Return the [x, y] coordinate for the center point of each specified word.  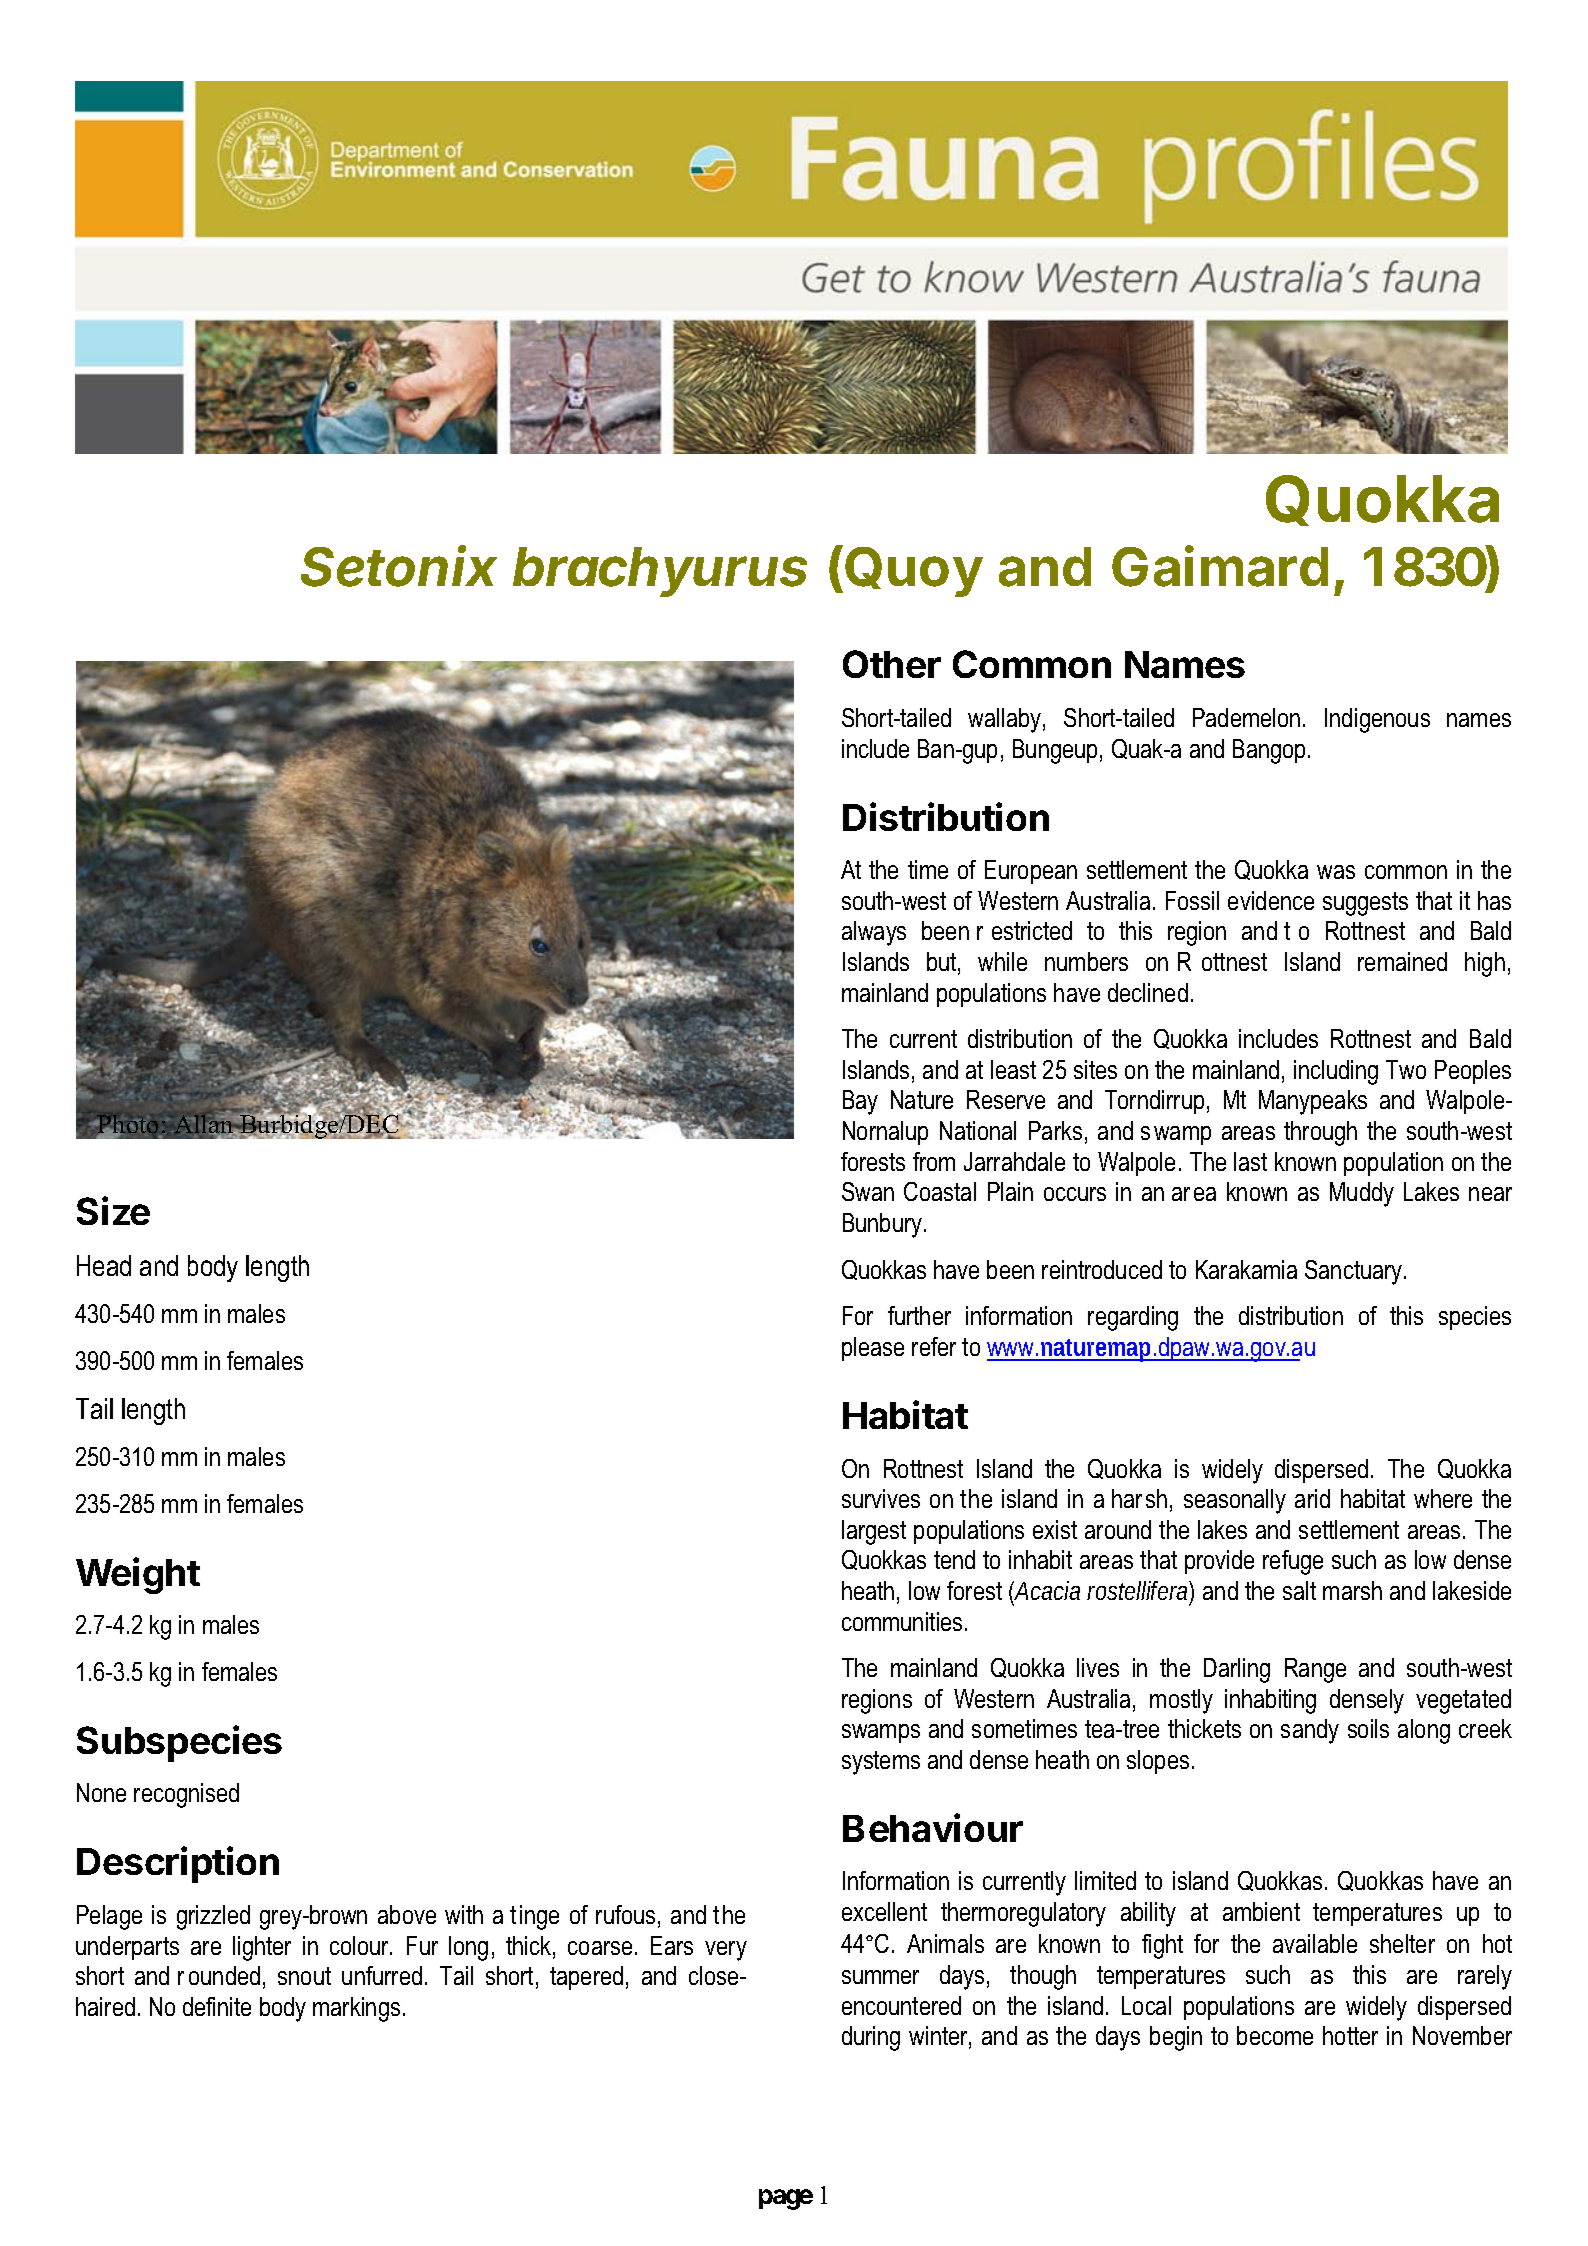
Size [113, 1210]
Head [104, 1265]
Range [1315, 1670]
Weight [138, 1575]
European [1031, 872]
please [873, 1349]
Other [892, 664]
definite [217, 2006]
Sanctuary [1355, 1272]
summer [880, 1977]
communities [902, 1621]
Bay [860, 1102]
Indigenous [1377, 720]
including [1336, 1072]
